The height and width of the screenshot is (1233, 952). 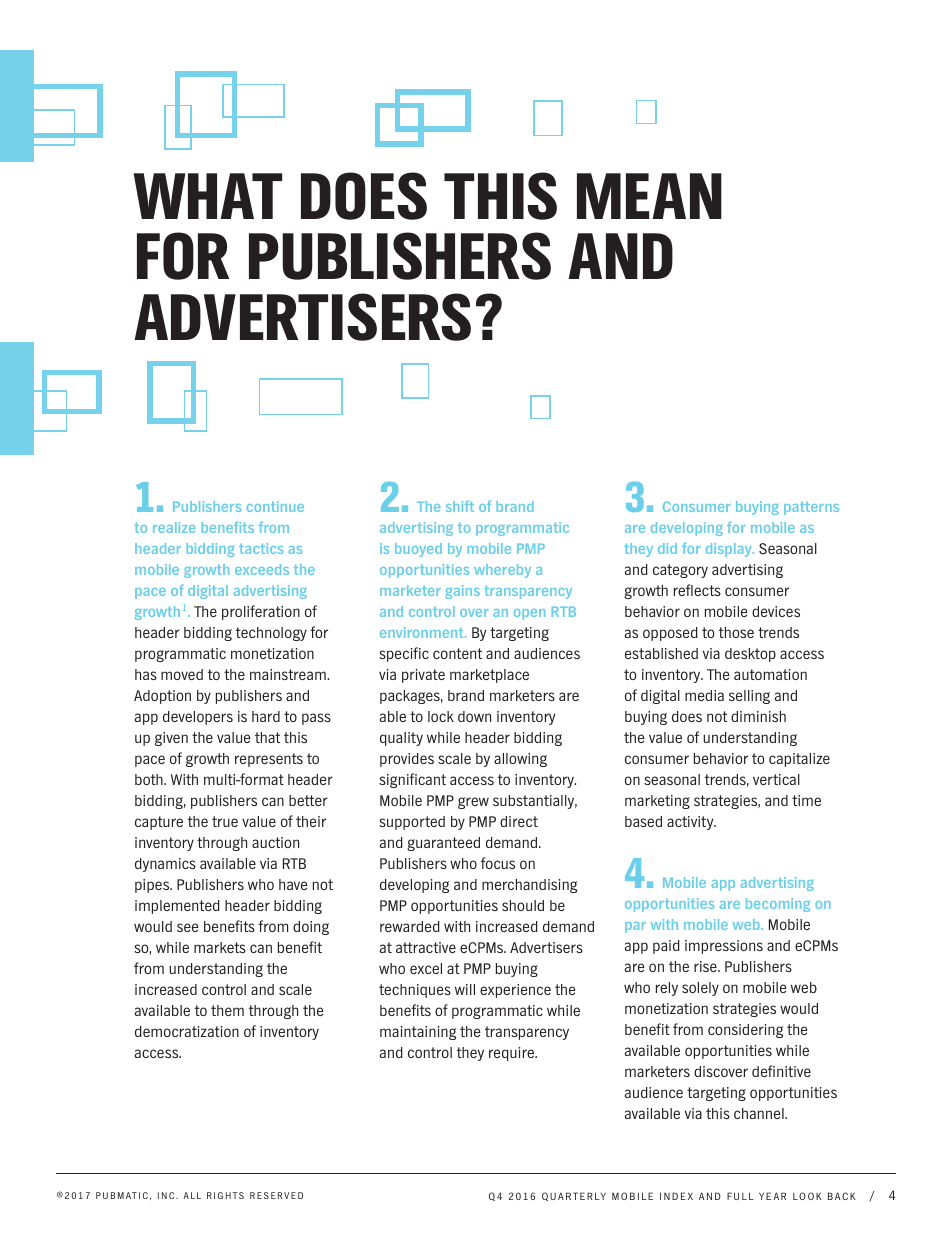 What do you see at coordinates (460, 506) in the screenshot?
I see `shift` at bounding box center [460, 506].
